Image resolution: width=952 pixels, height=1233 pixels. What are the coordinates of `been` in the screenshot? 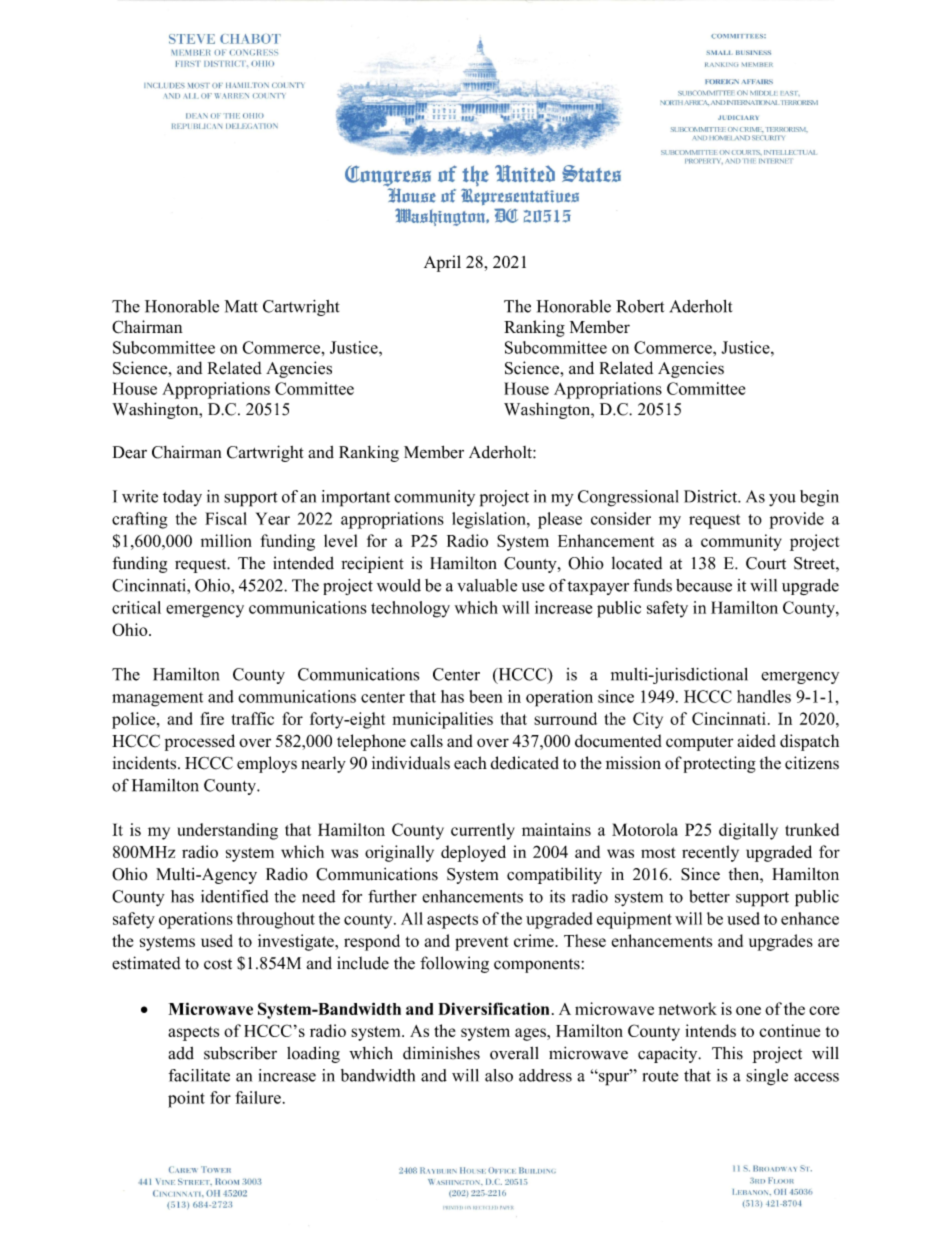 It's located at (486, 696).
